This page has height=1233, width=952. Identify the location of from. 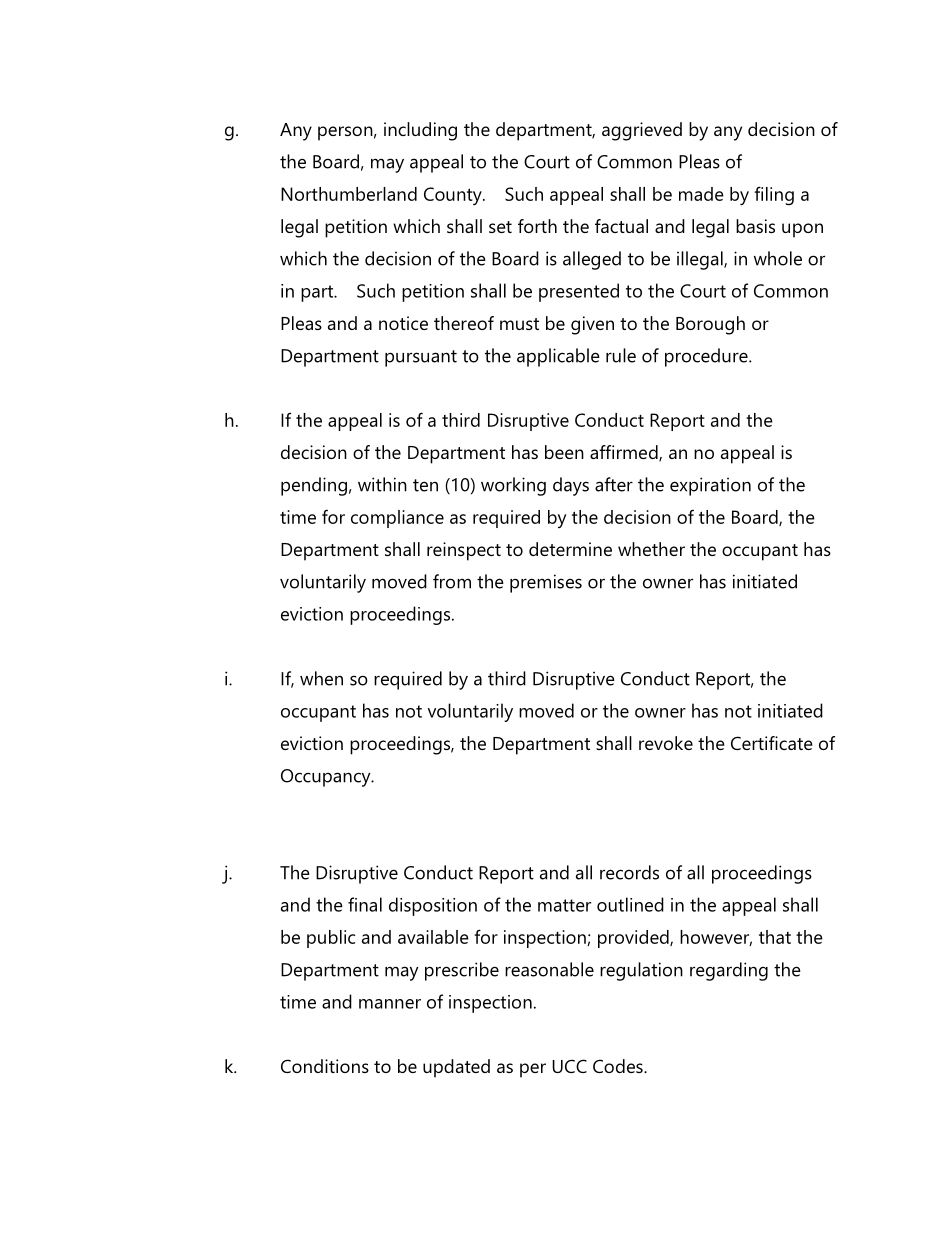
(452, 581).
